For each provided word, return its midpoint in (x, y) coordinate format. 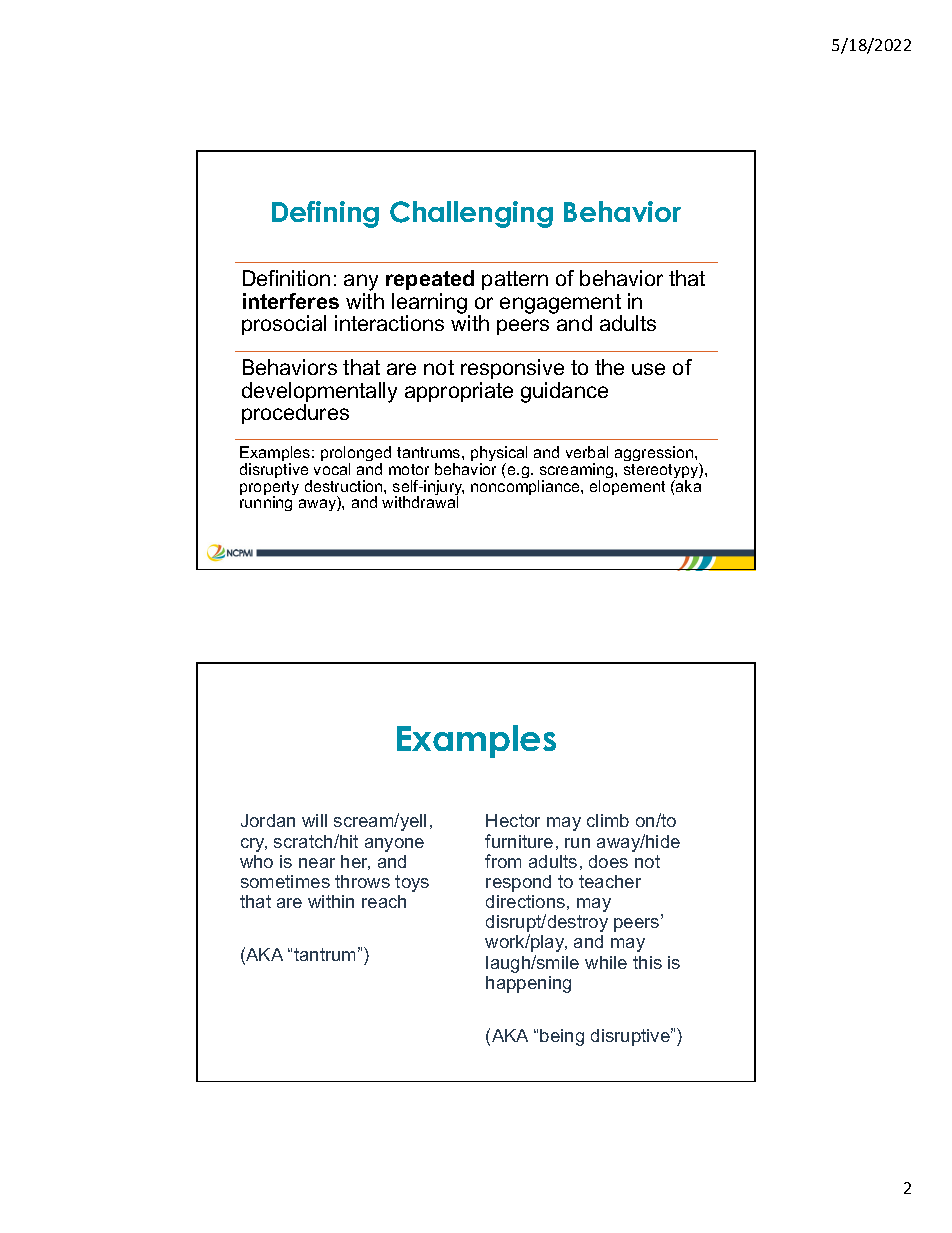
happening (528, 984)
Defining (325, 214)
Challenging (471, 214)
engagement (561, 305)
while (606, 962)
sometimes (285, 881)
